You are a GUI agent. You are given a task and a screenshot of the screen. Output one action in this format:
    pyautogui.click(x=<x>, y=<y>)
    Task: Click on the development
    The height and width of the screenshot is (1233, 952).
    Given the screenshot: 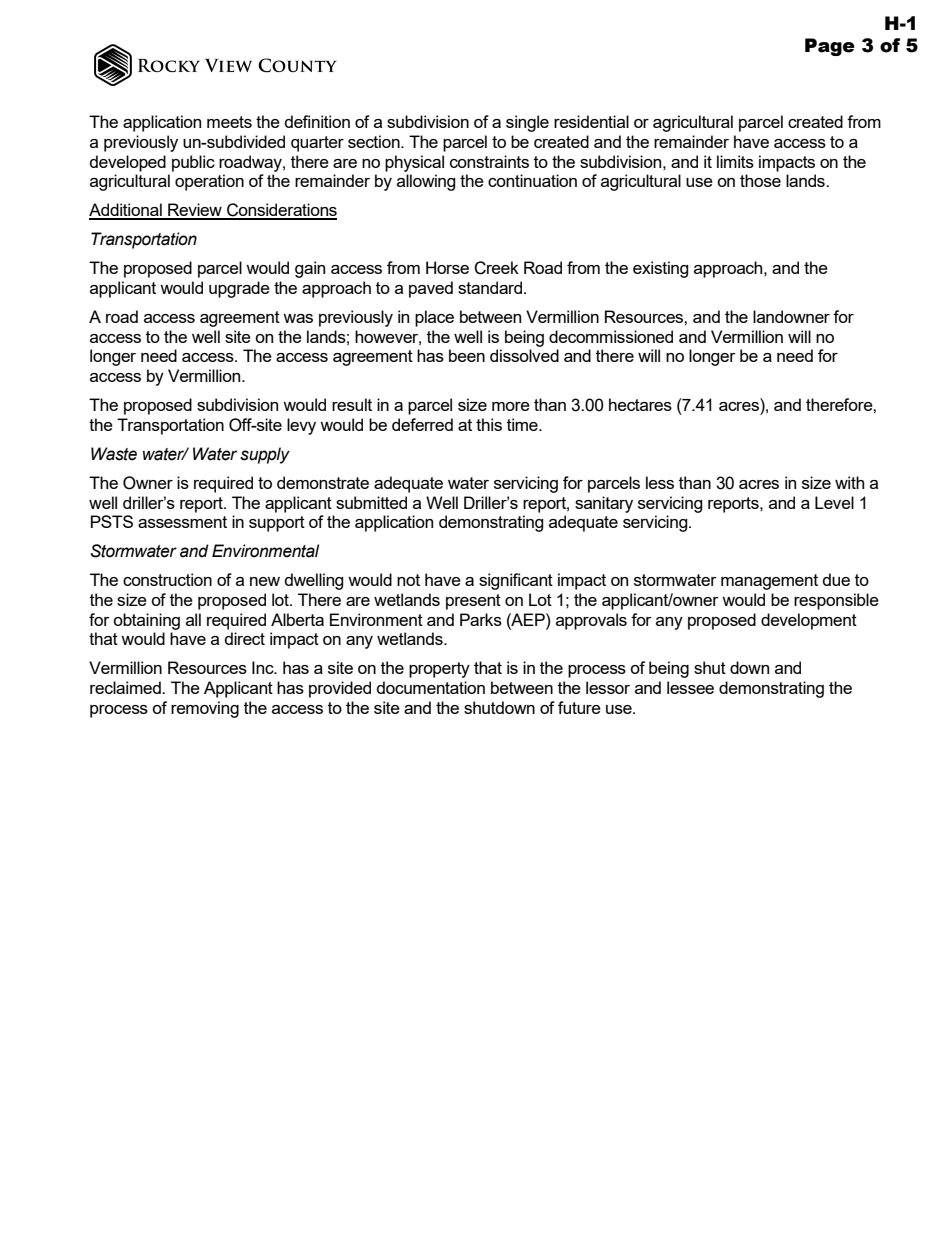 What is the action you would take?
    pyautogui.click(x=809, y=621)
